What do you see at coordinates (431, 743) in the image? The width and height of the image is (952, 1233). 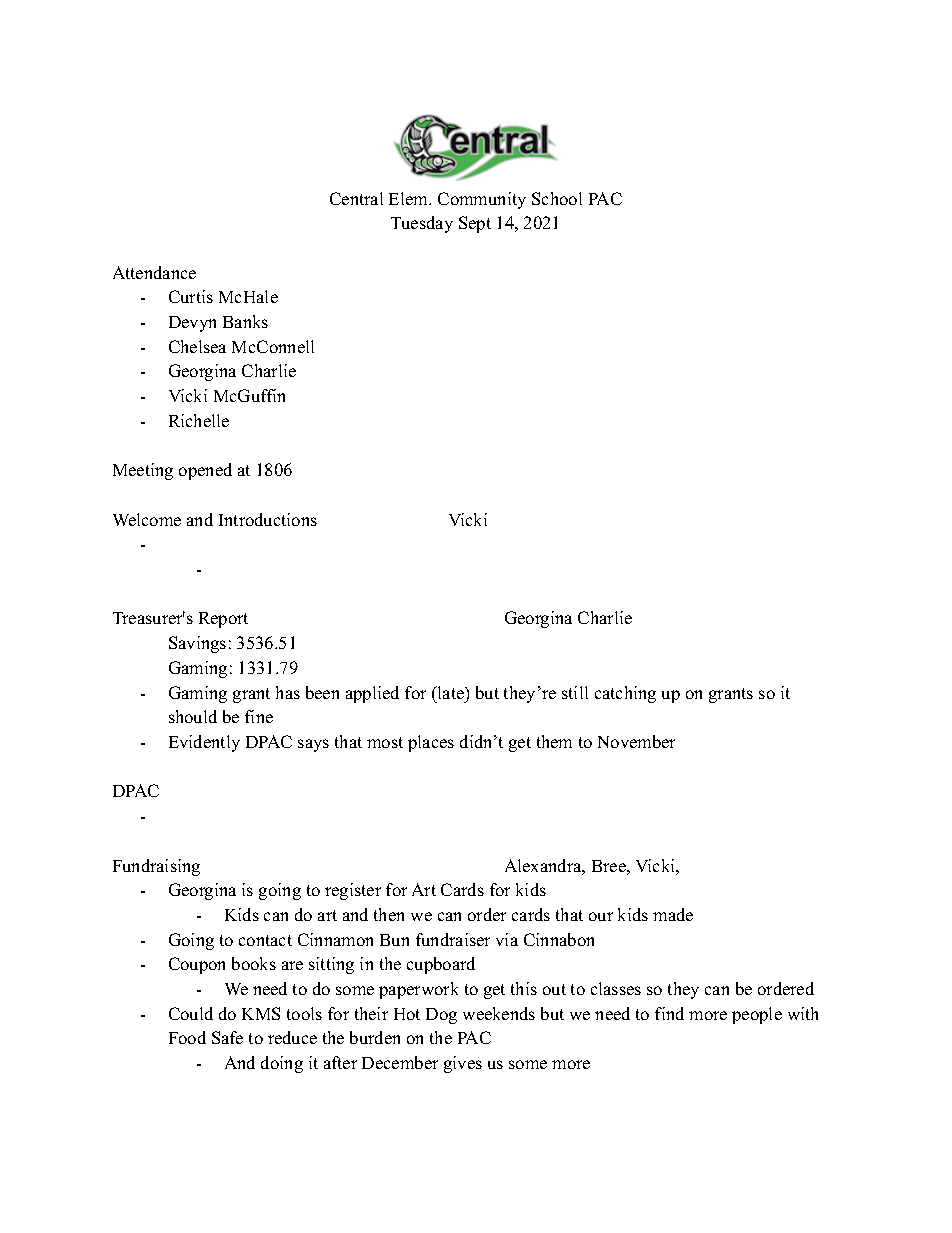 I see `places` at bounding box center [431, 743].
